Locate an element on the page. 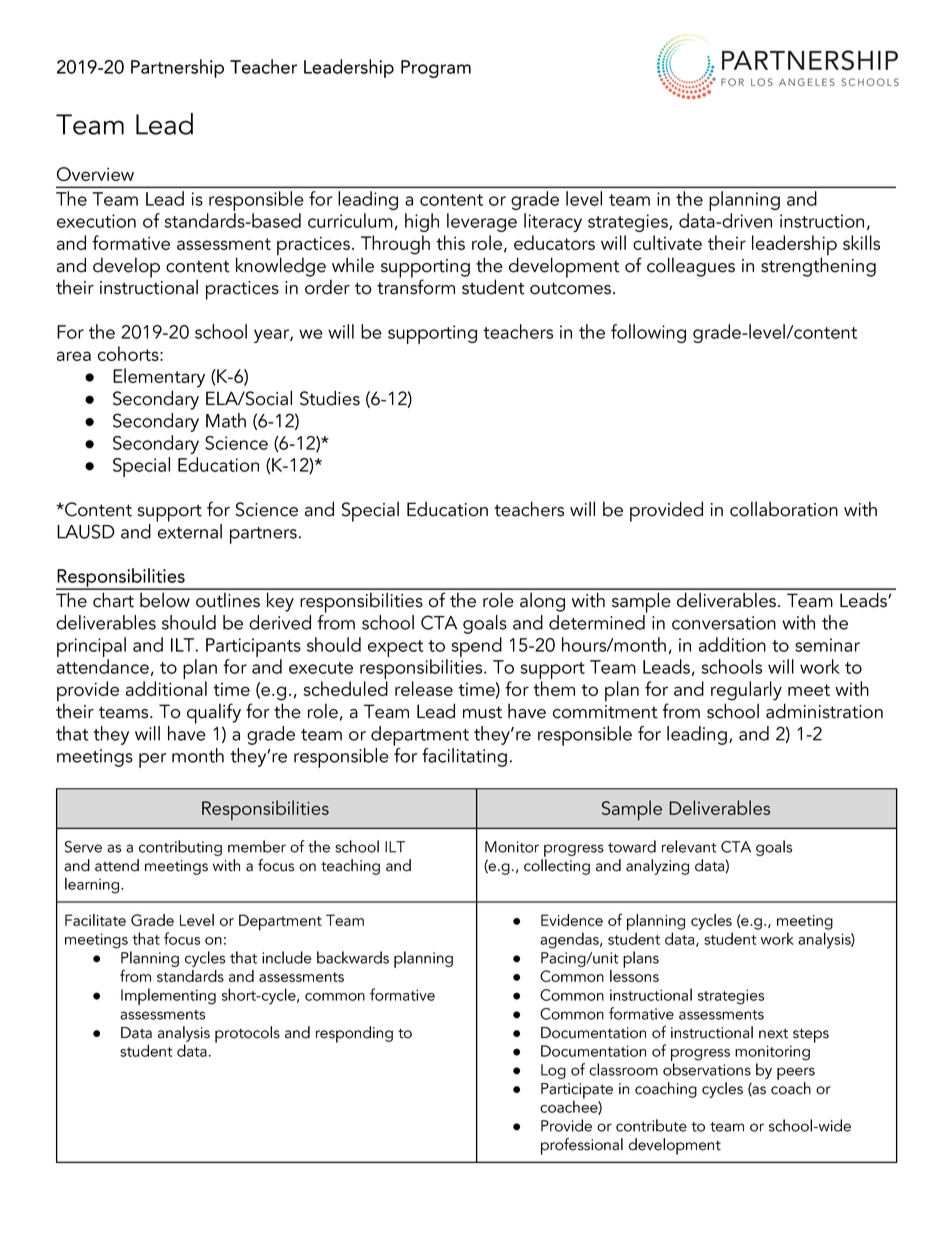  peers is located at coordinates (796, 1073).
